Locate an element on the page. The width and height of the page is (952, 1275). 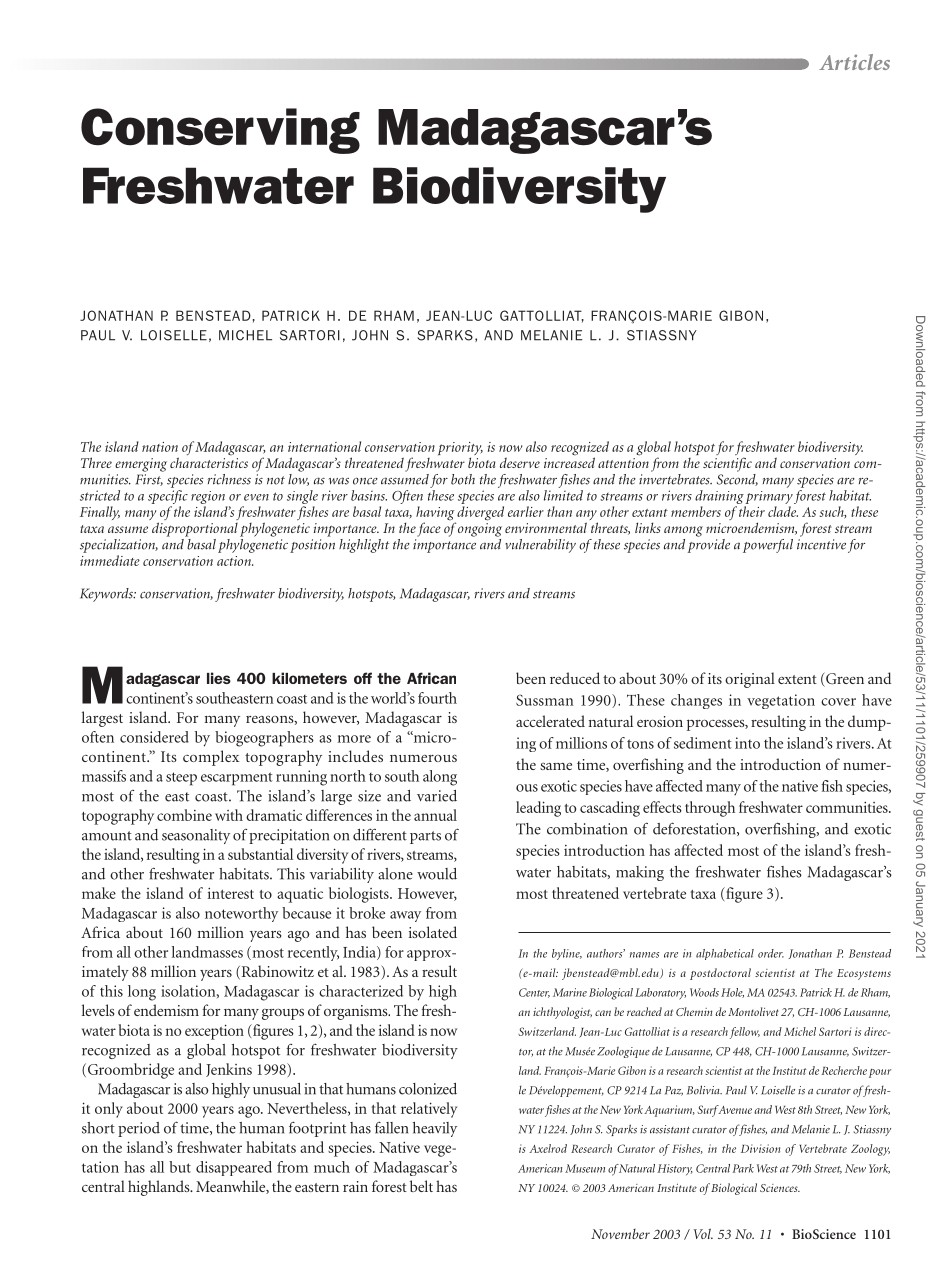
belt is located at coordinates (421, 1186).
